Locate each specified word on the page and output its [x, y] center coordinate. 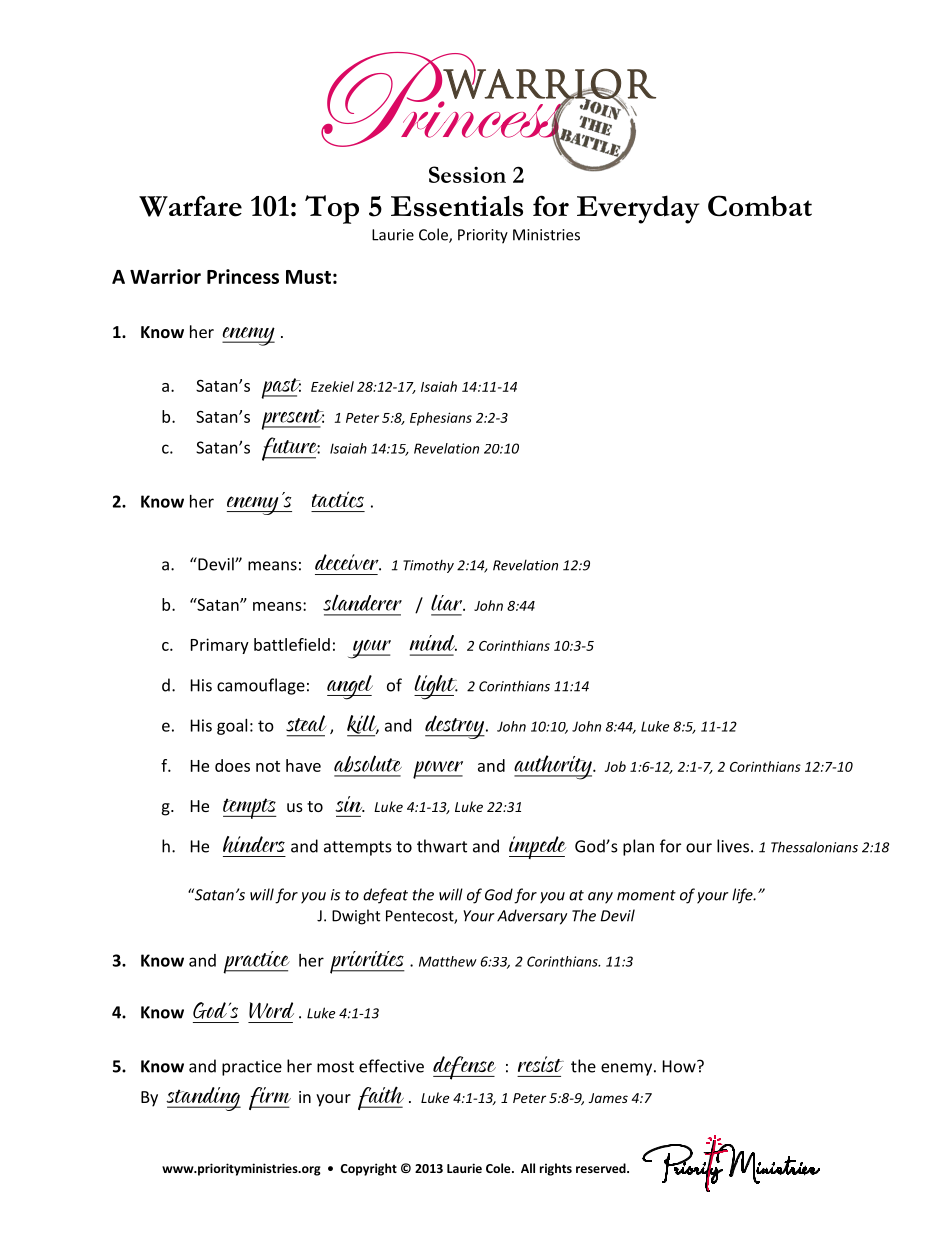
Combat [760, 206]
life [743, 896]
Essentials [457, 206]
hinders [254, 844]
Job [615, 766]
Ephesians [441, 419]
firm [270, 1098]
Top [332, 209]
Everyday [638, 209]
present [292, 419]
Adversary [532, 917]
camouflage [261, 686]
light [436, 687]
